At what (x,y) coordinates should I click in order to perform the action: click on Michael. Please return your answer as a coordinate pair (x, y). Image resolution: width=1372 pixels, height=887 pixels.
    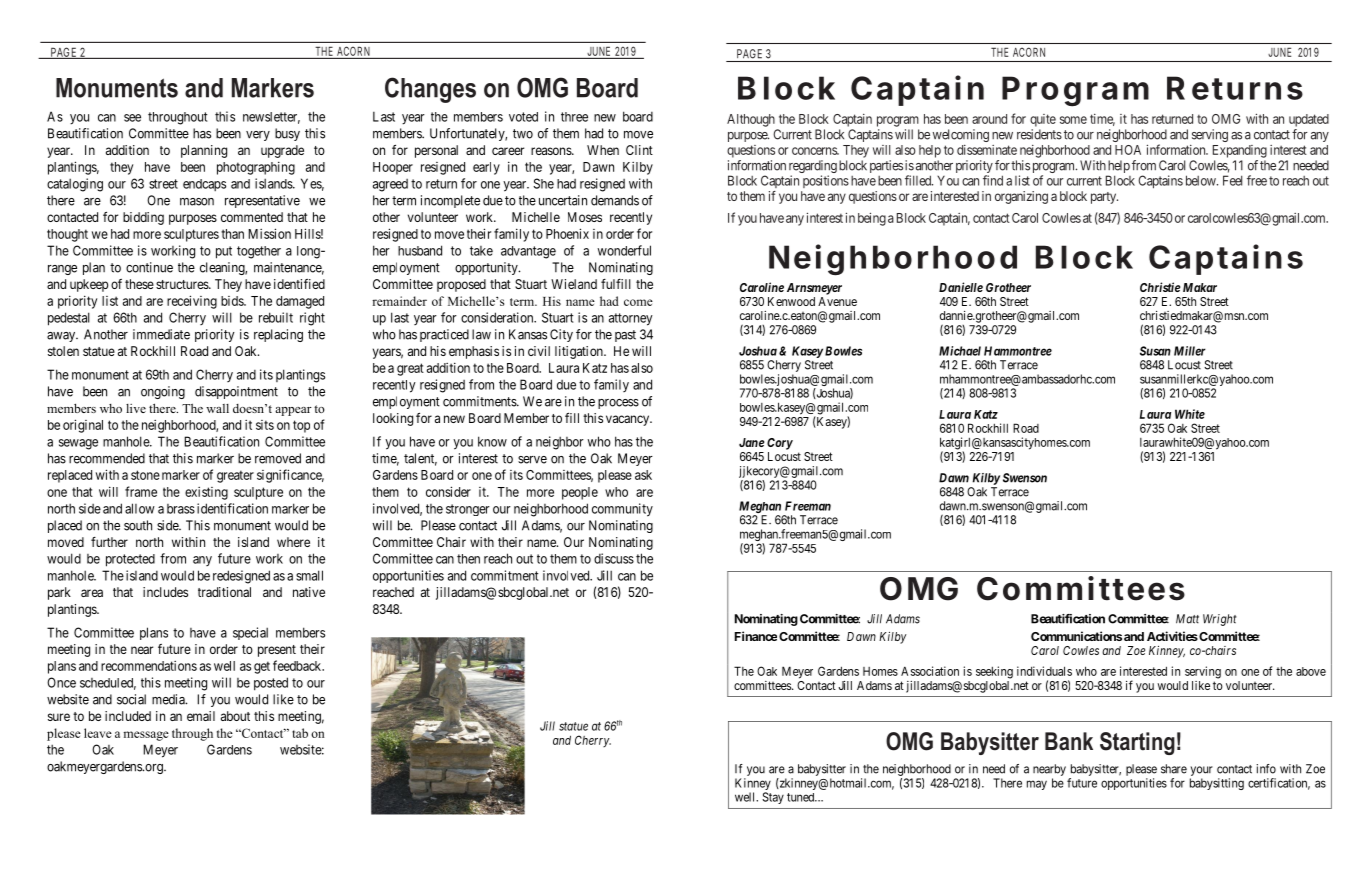
    Looking at the image, I should click on (960, 351).
